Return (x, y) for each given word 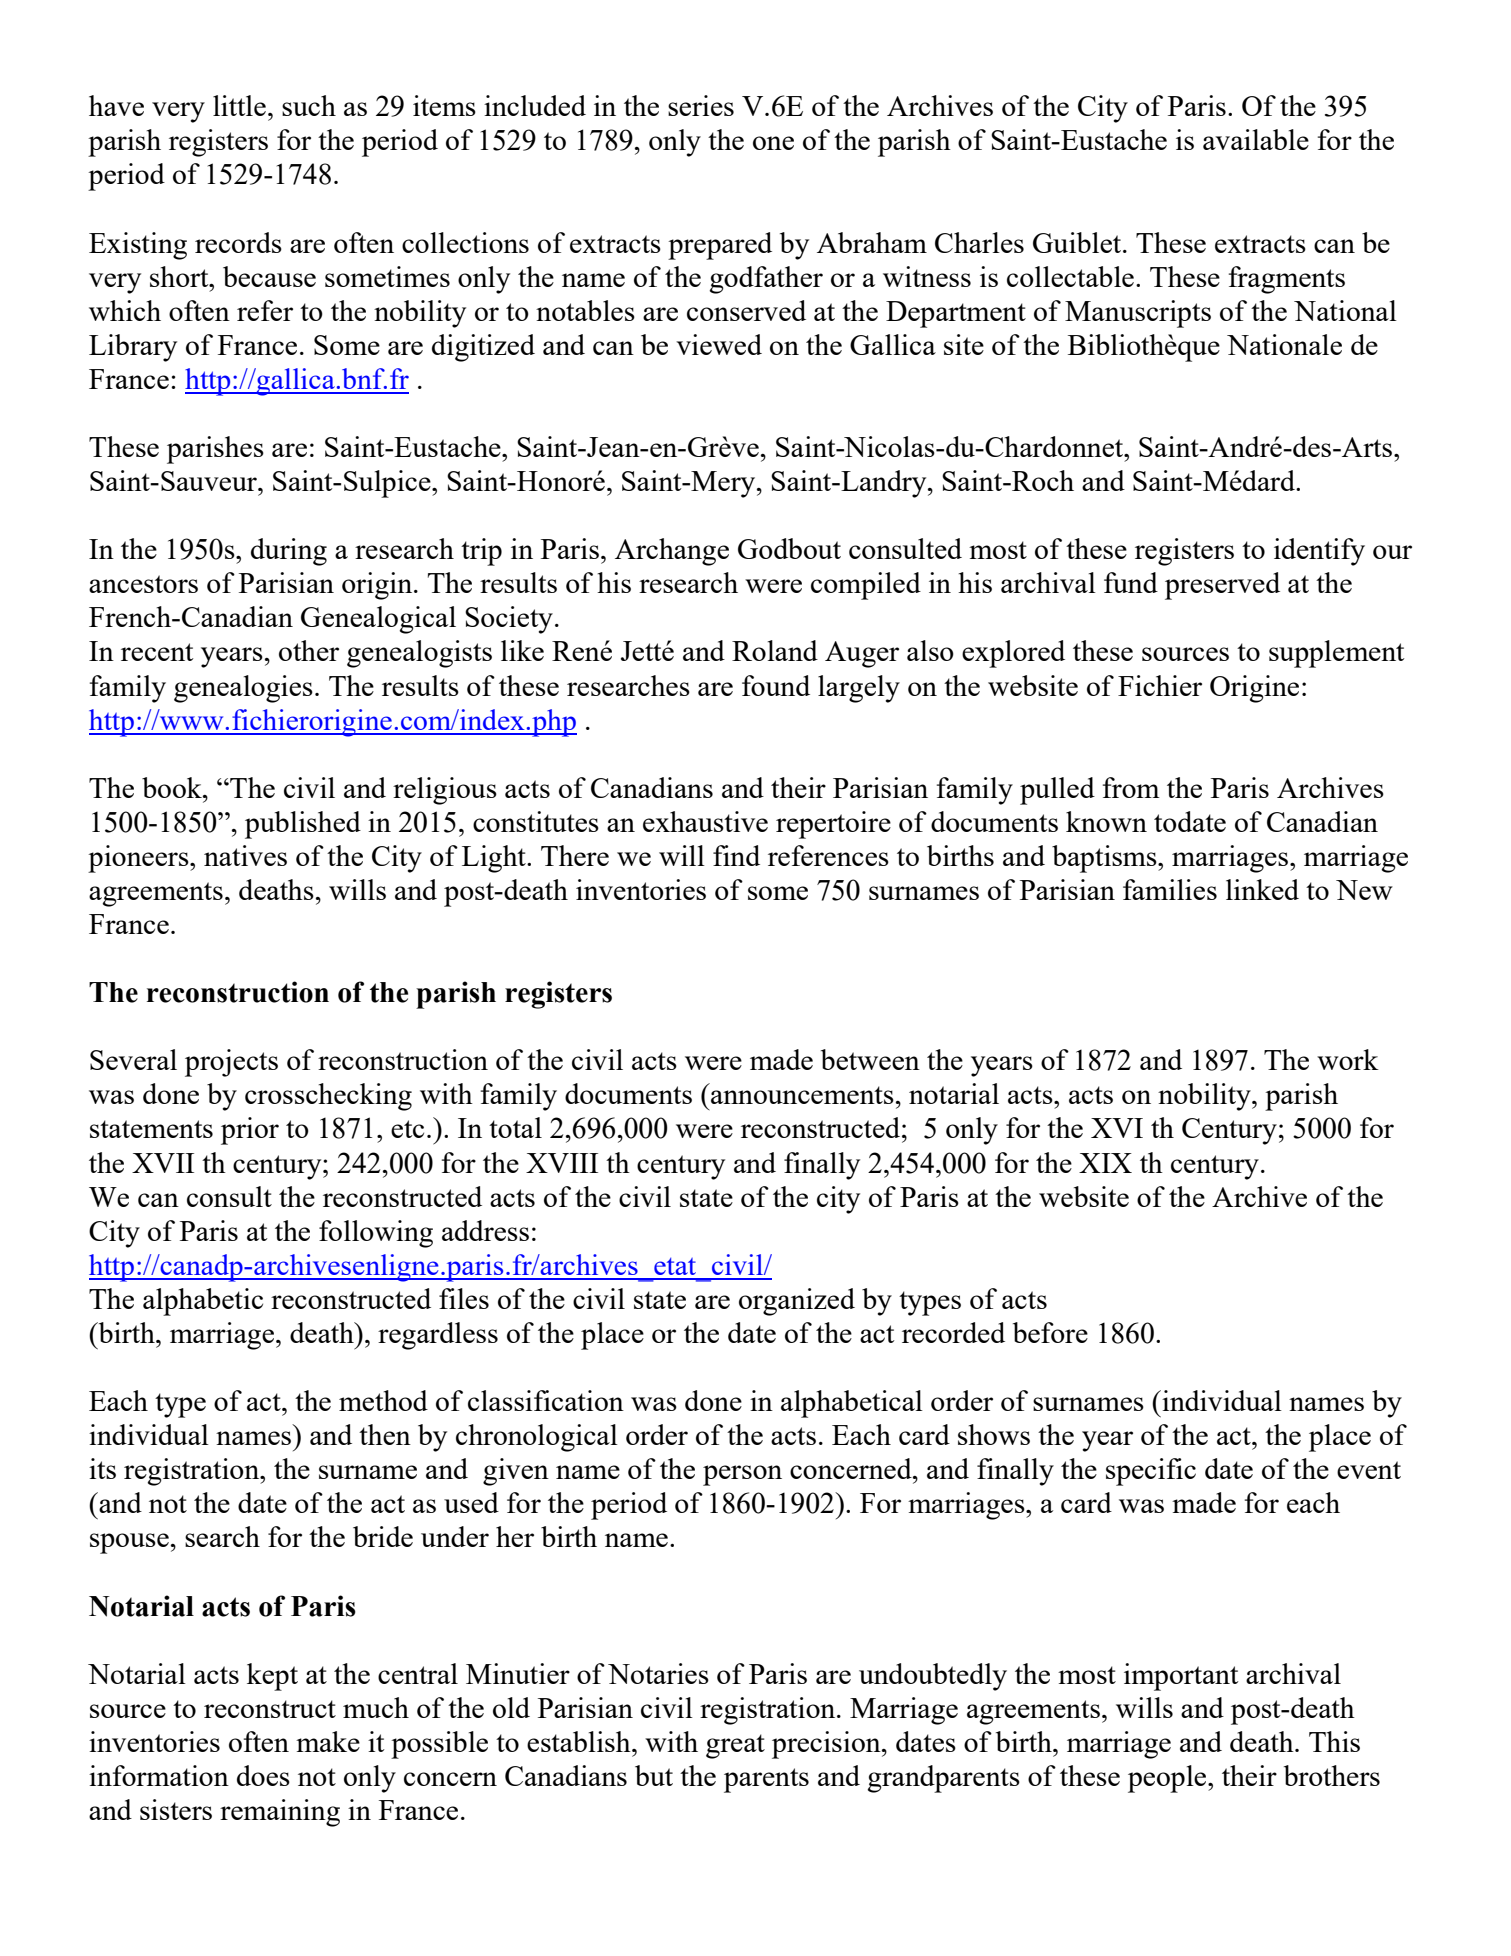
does (263, 1775)
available (1256, 139)
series (701, 105)
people (1168, 1779)
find (736, 855)
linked (1262, 889)
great (735, 1746)
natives (245, 855)
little (239, 105)
